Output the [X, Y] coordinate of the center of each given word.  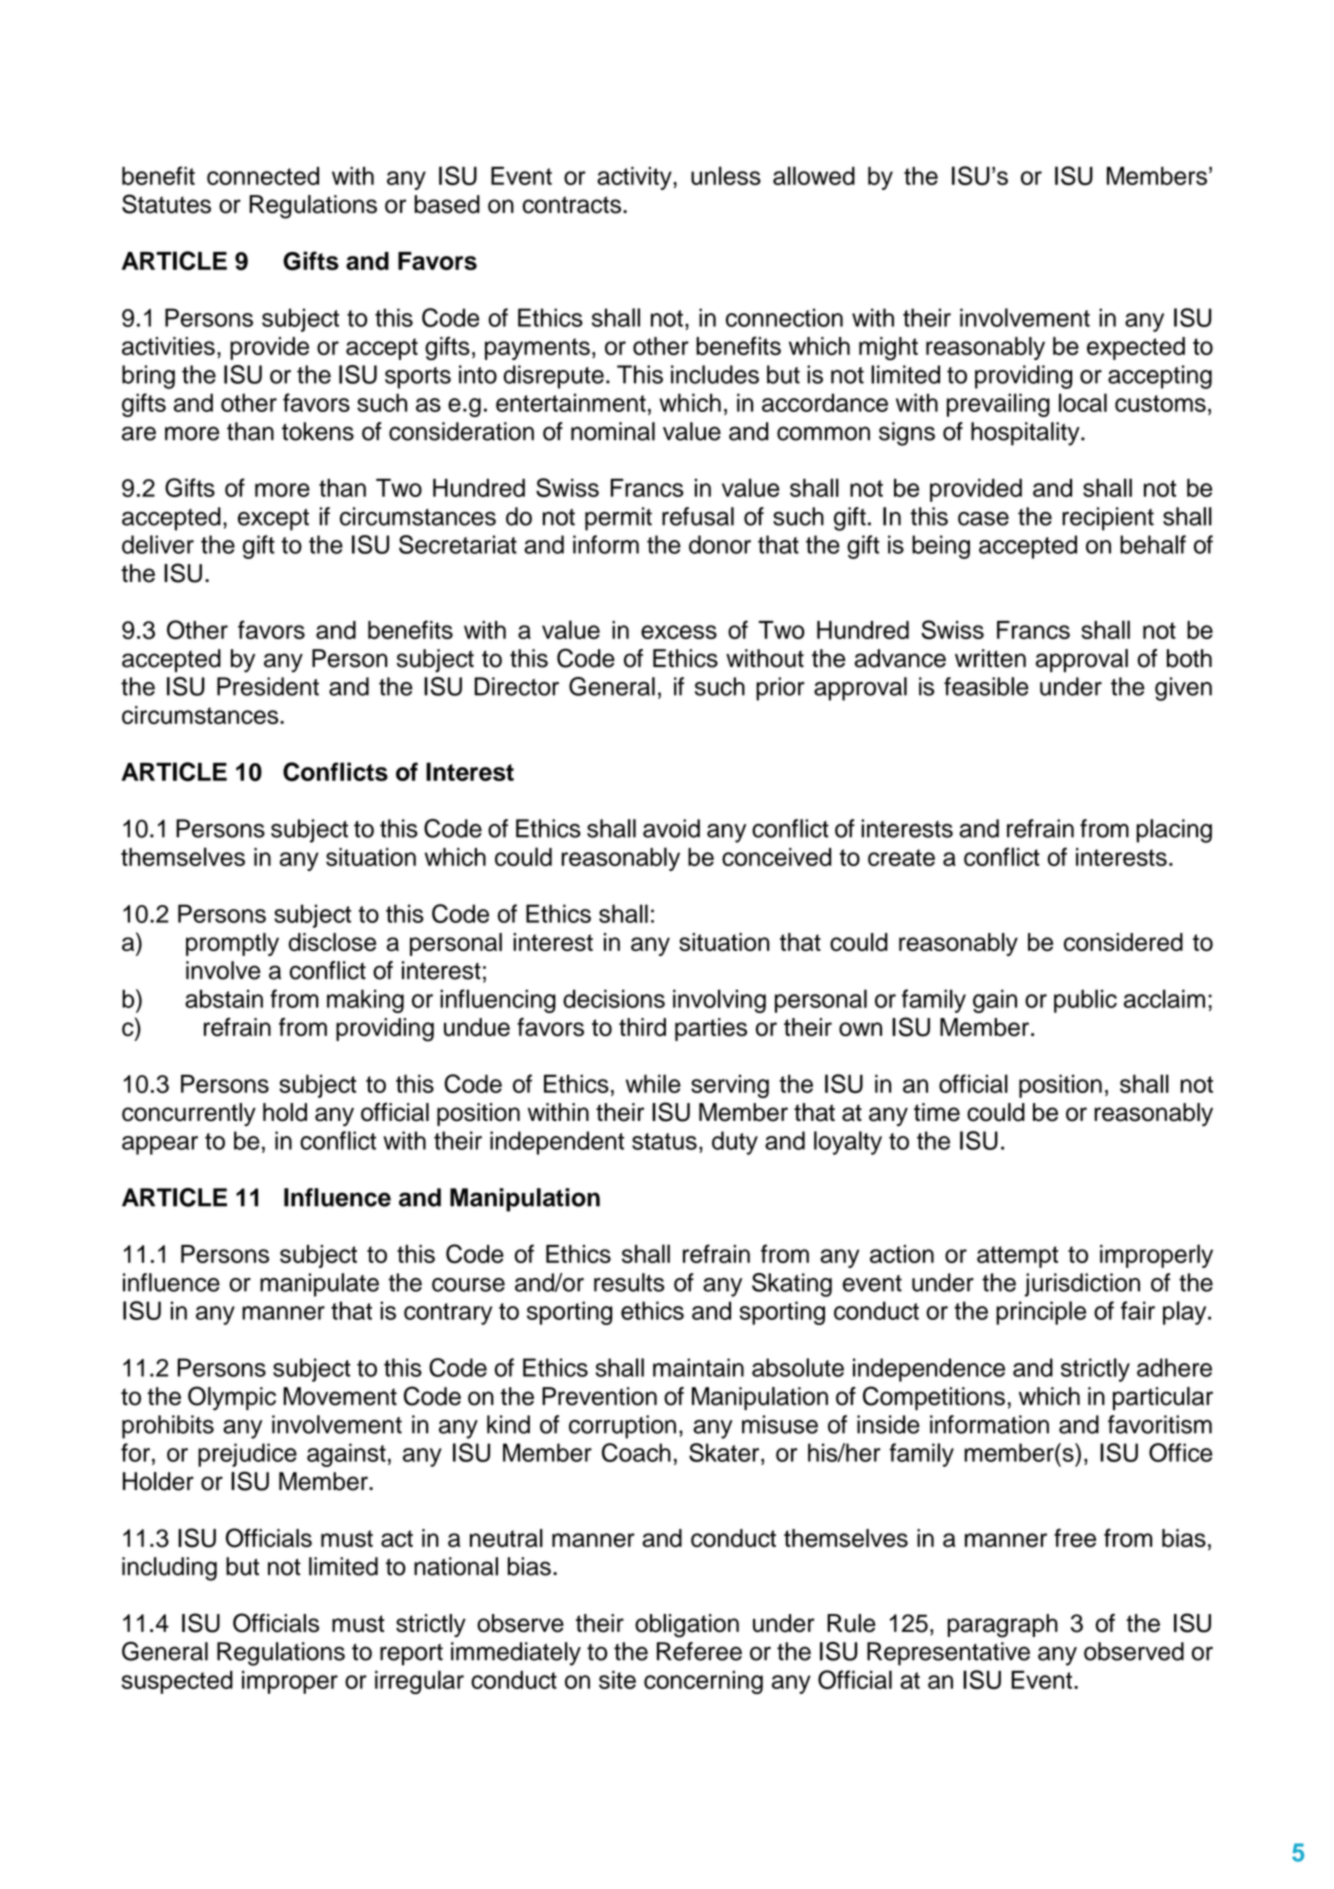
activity [635, 178]
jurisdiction [1082, 1285]
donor [720, 544]
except [273, 520]
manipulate [319, 1285]
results [629, 1282]
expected [1136, 348]
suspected [177, 1682]
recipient [1108, 519]
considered [1123, 942]
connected [263, 176]
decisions [614, 998]
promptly [232, 944]
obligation [687, 1626]
